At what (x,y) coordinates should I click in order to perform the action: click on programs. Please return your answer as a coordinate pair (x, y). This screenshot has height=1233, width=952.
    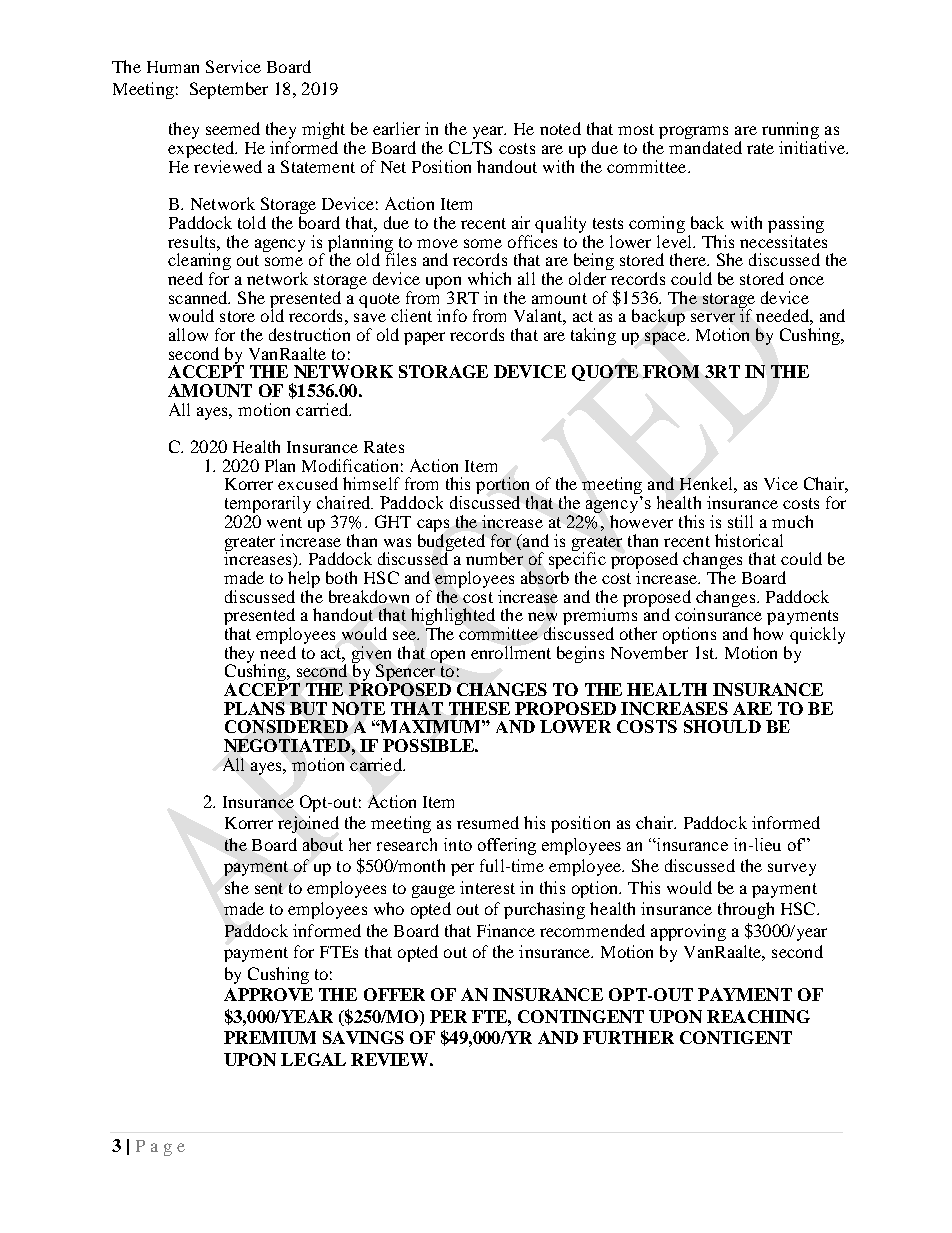
    Looking at the image, I should click on (693, 134).
